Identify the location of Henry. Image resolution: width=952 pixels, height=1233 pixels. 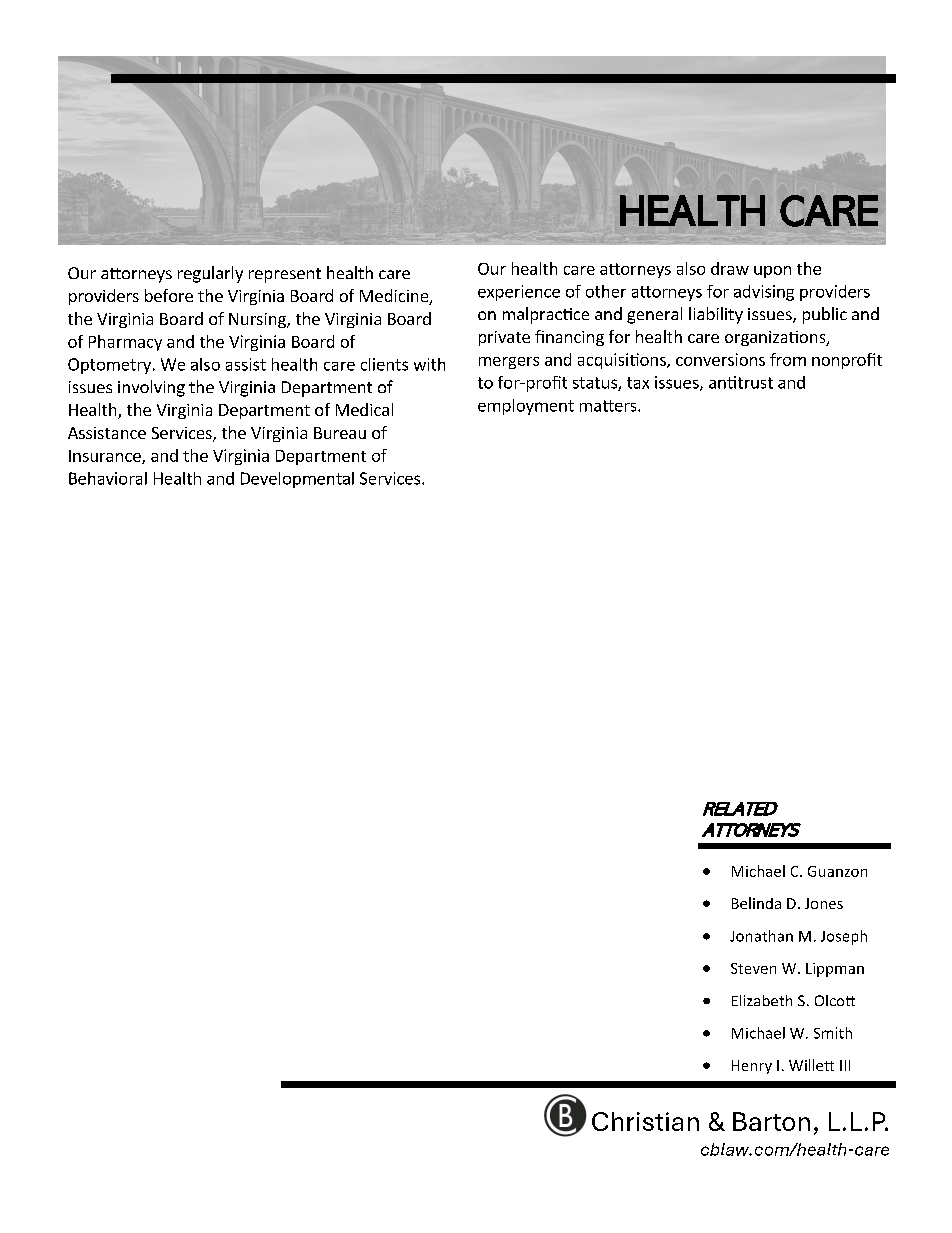
(752, 1067).
